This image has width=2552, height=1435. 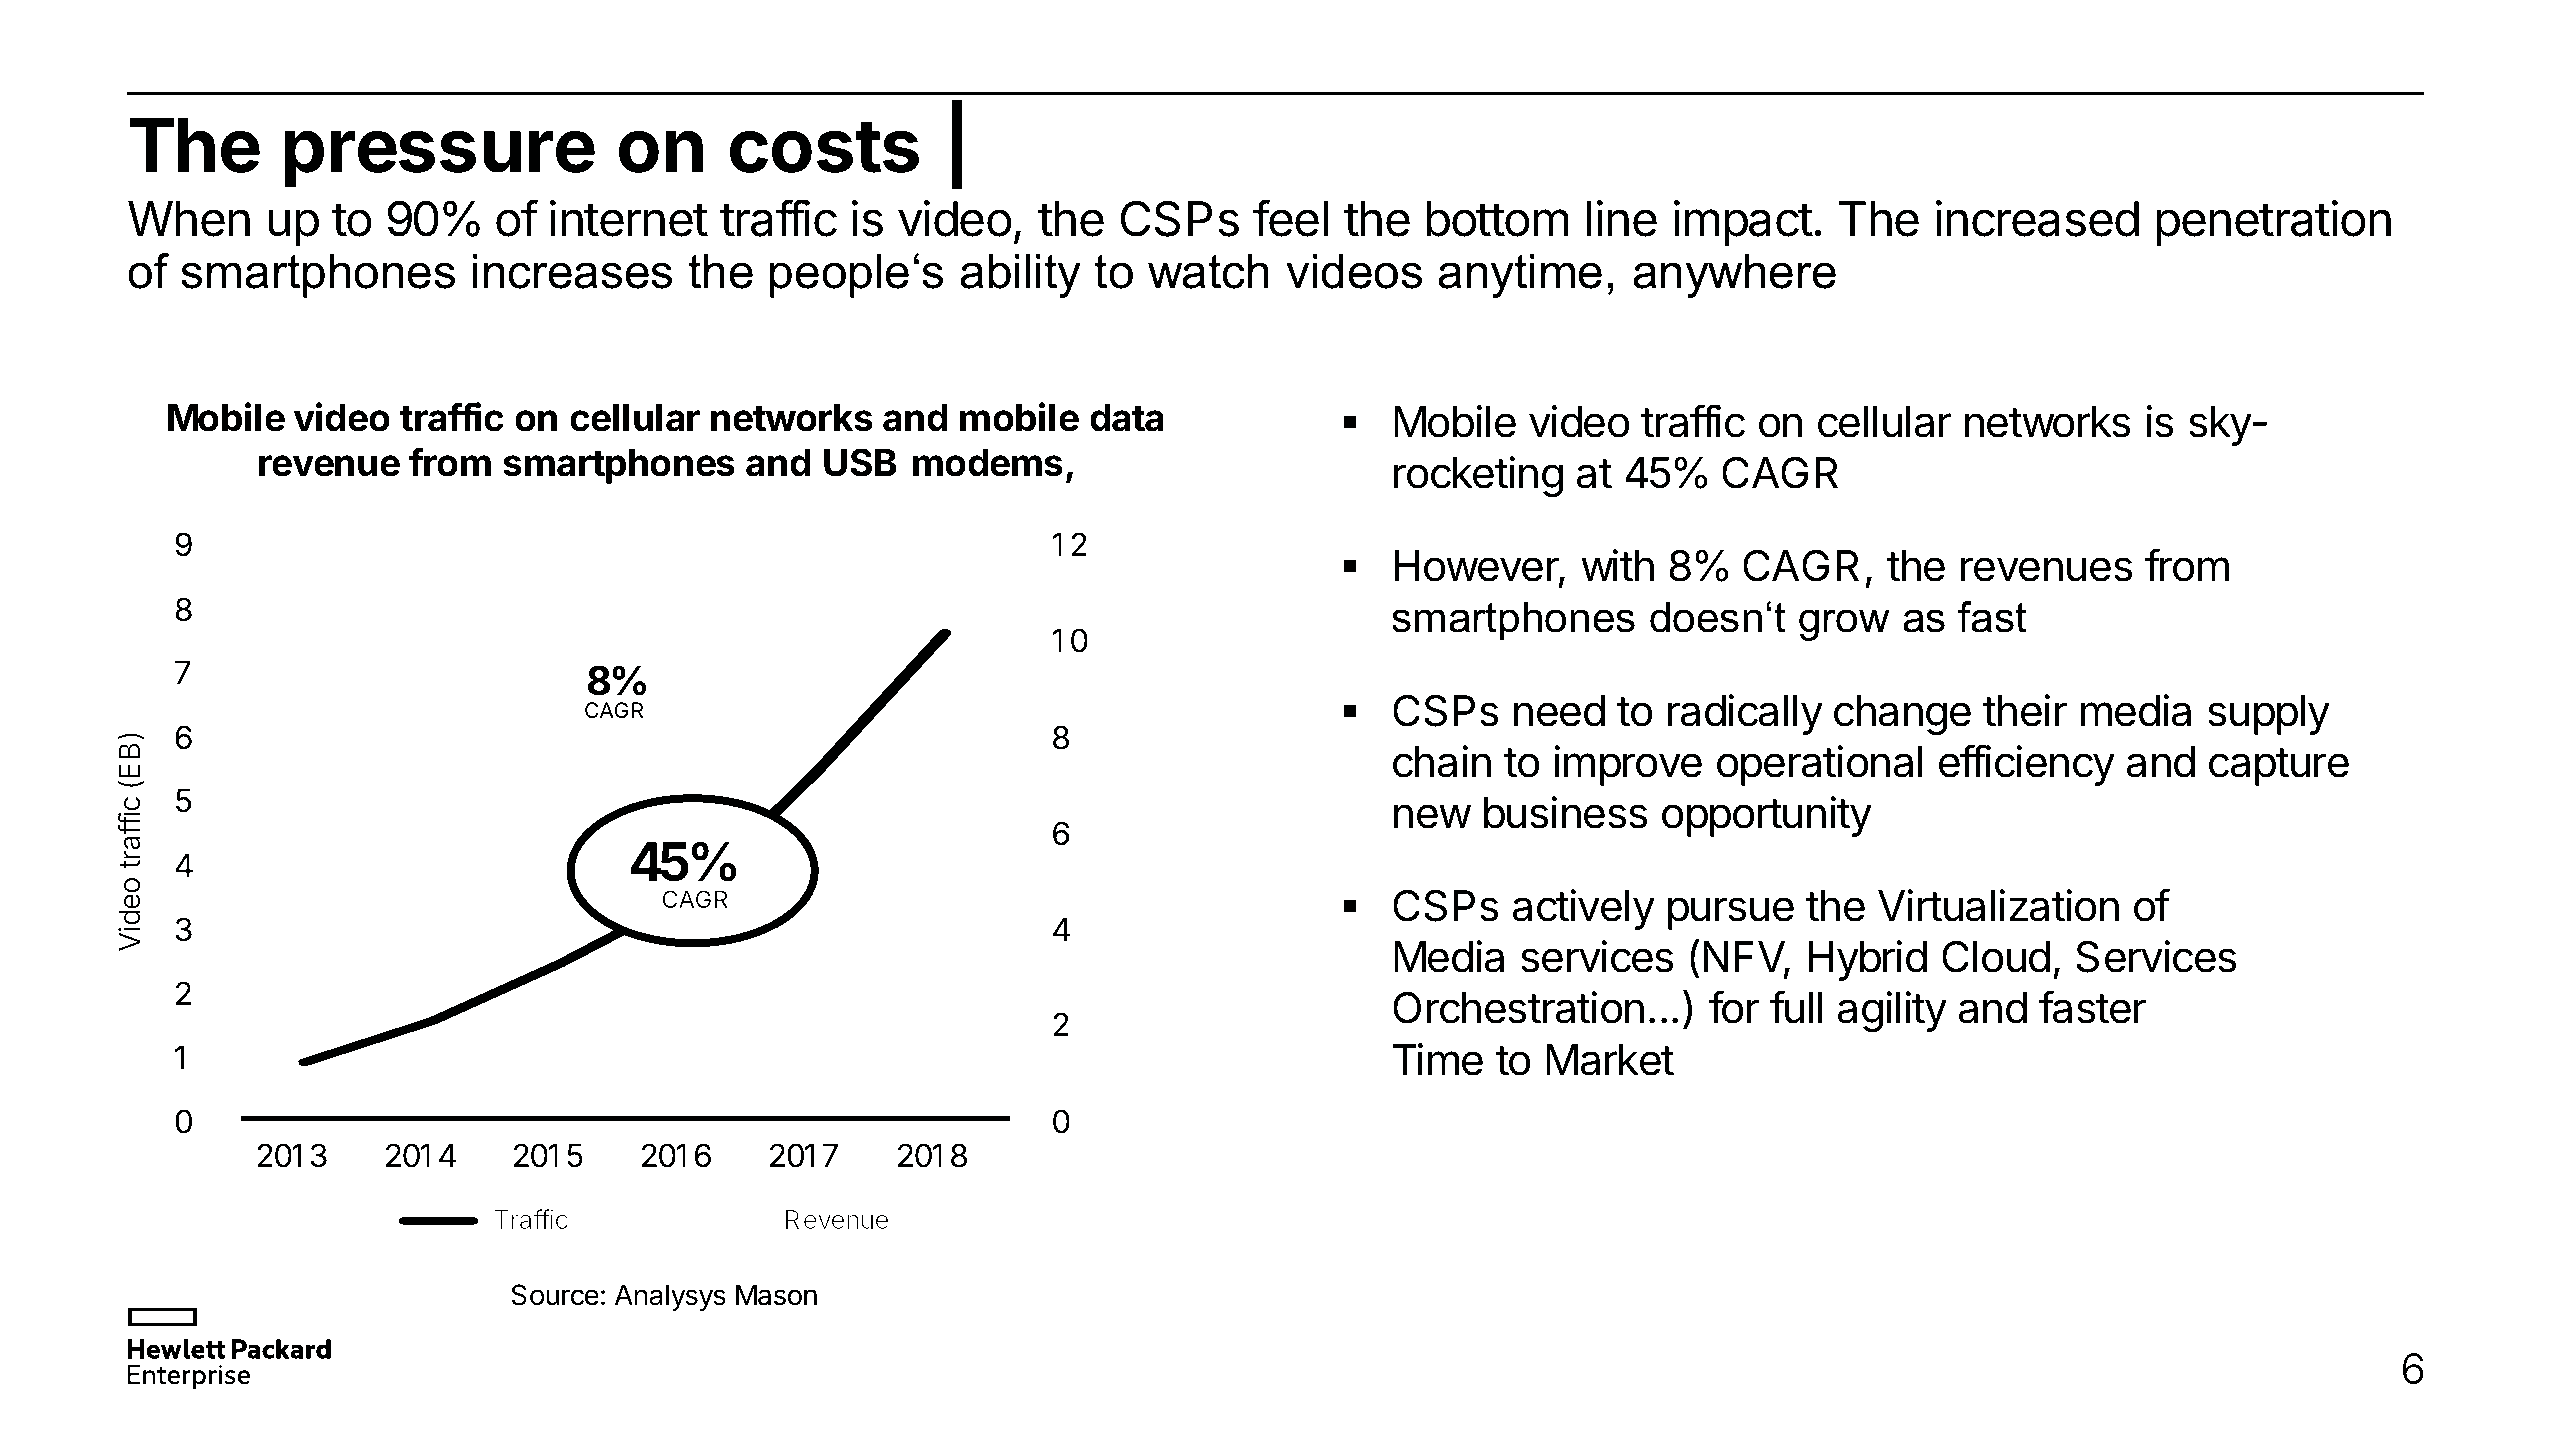 What do you see at coordinates (776, 1295) in the image?
I see `Mason` at bounding box center [776, 1295].
